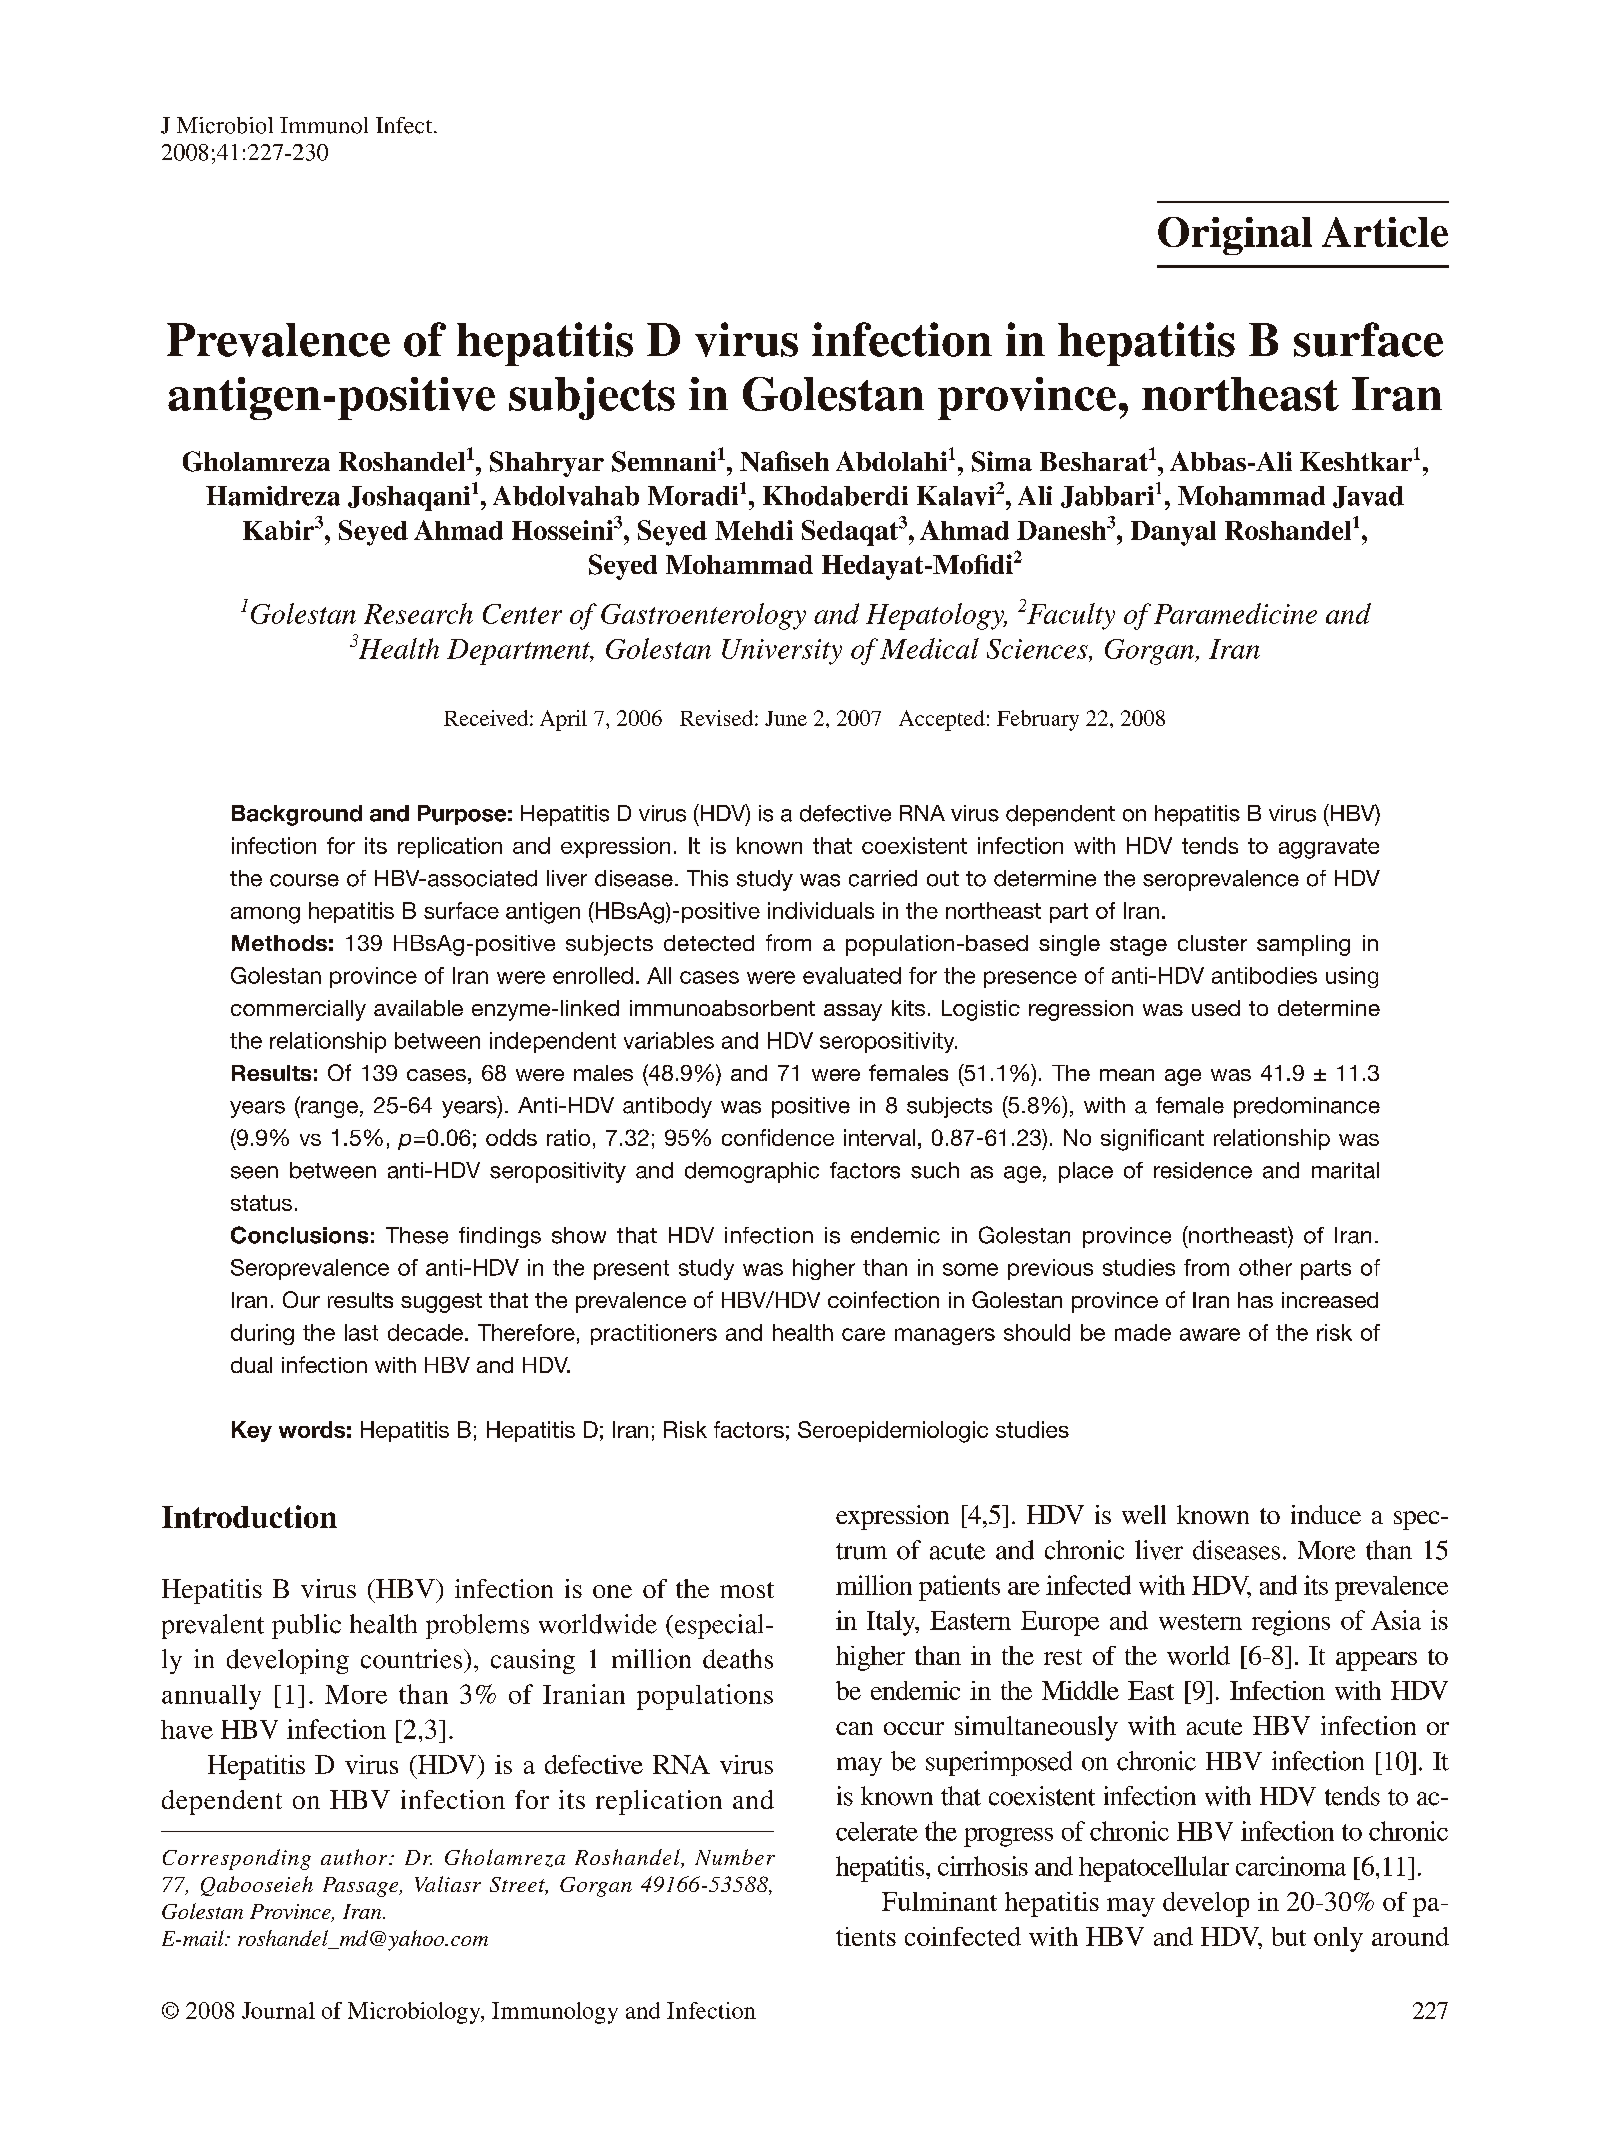  I want to click on Research, so click(418, 613).
